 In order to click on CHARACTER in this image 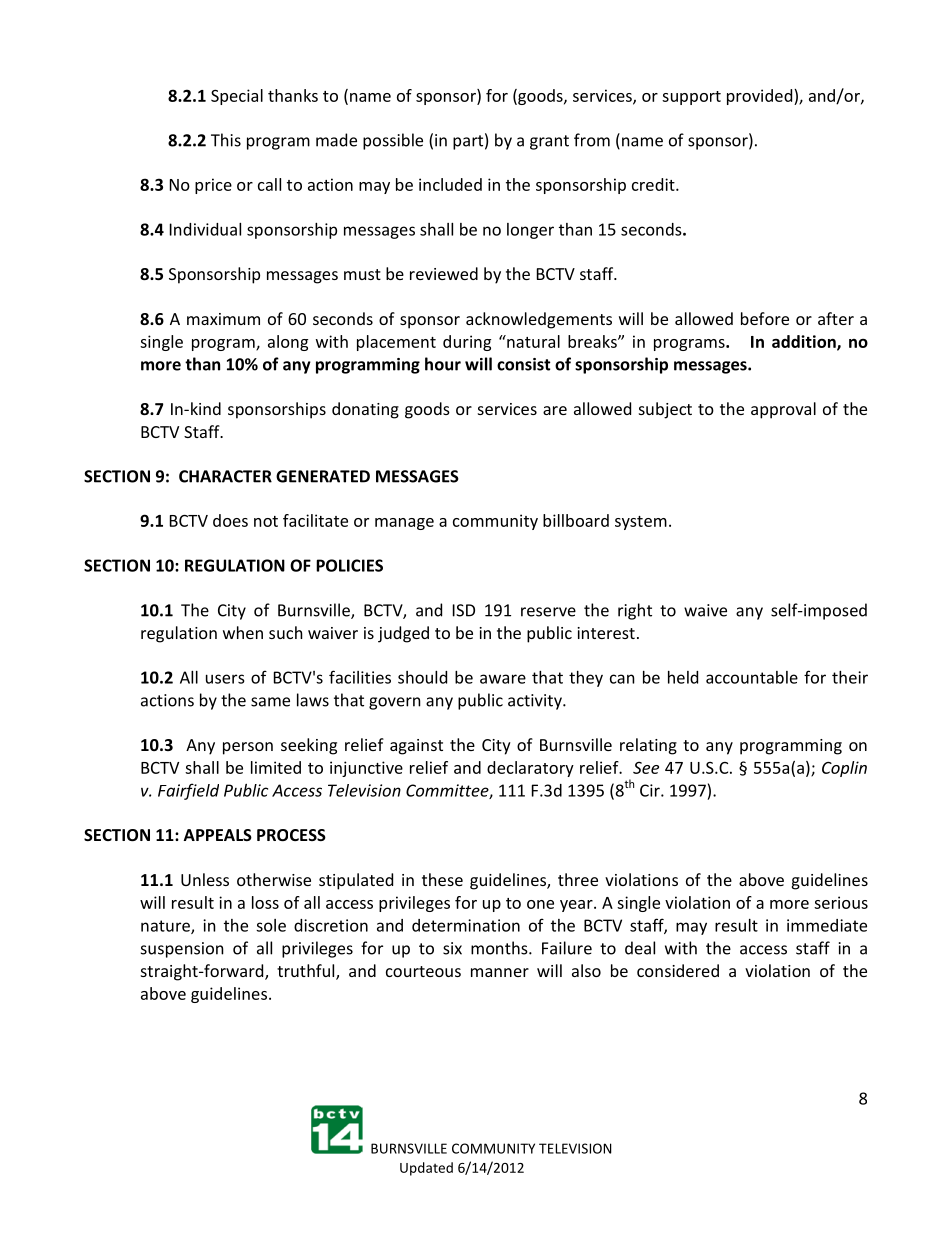, I will do `click(225, 476)`.
